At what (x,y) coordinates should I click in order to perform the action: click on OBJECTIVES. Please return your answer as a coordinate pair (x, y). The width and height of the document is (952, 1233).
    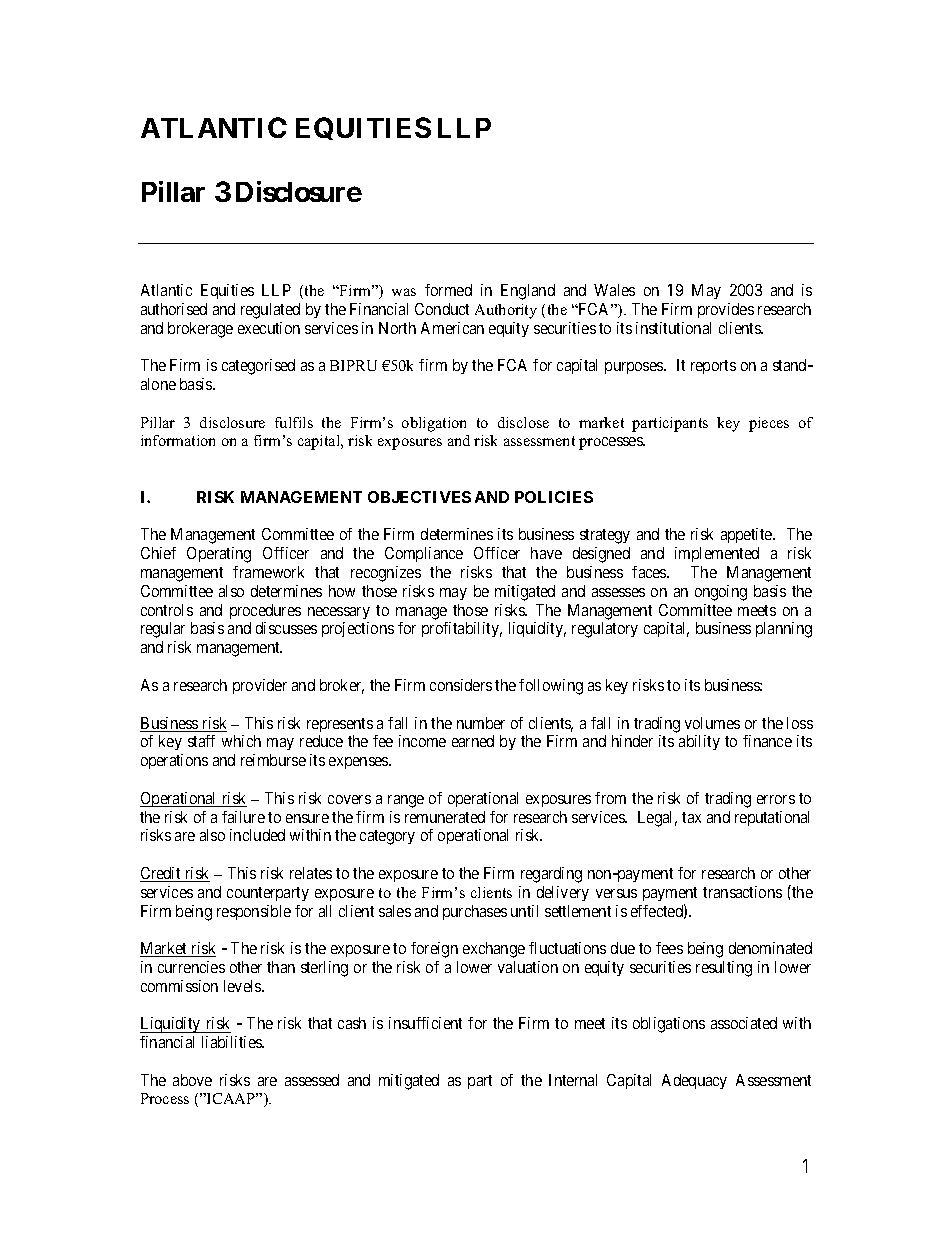
    Looking at the image, I should click on (419, 497).
